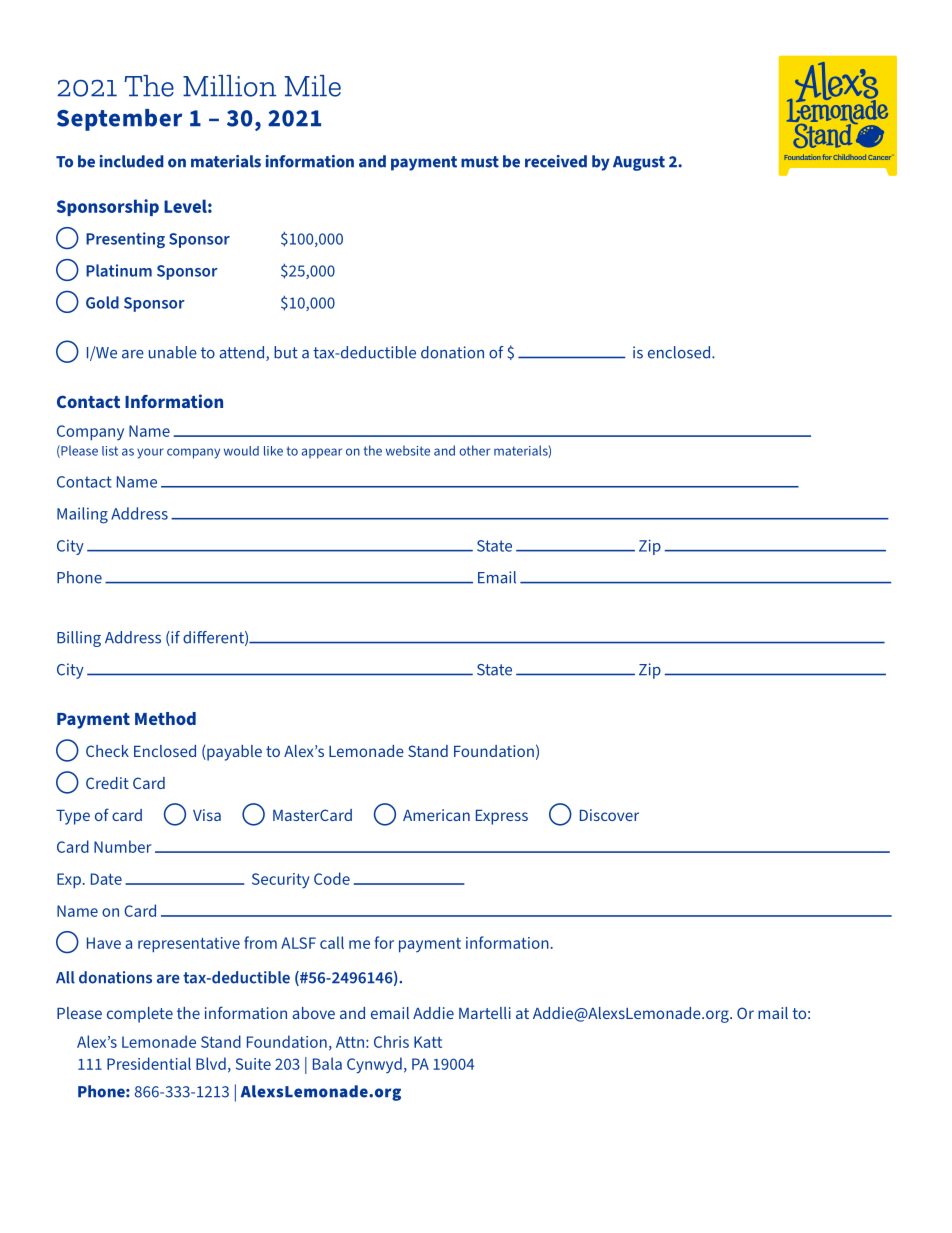  Describe the element at coordinates (313, 86) in the screenshot. I see `Mile` at that location.
